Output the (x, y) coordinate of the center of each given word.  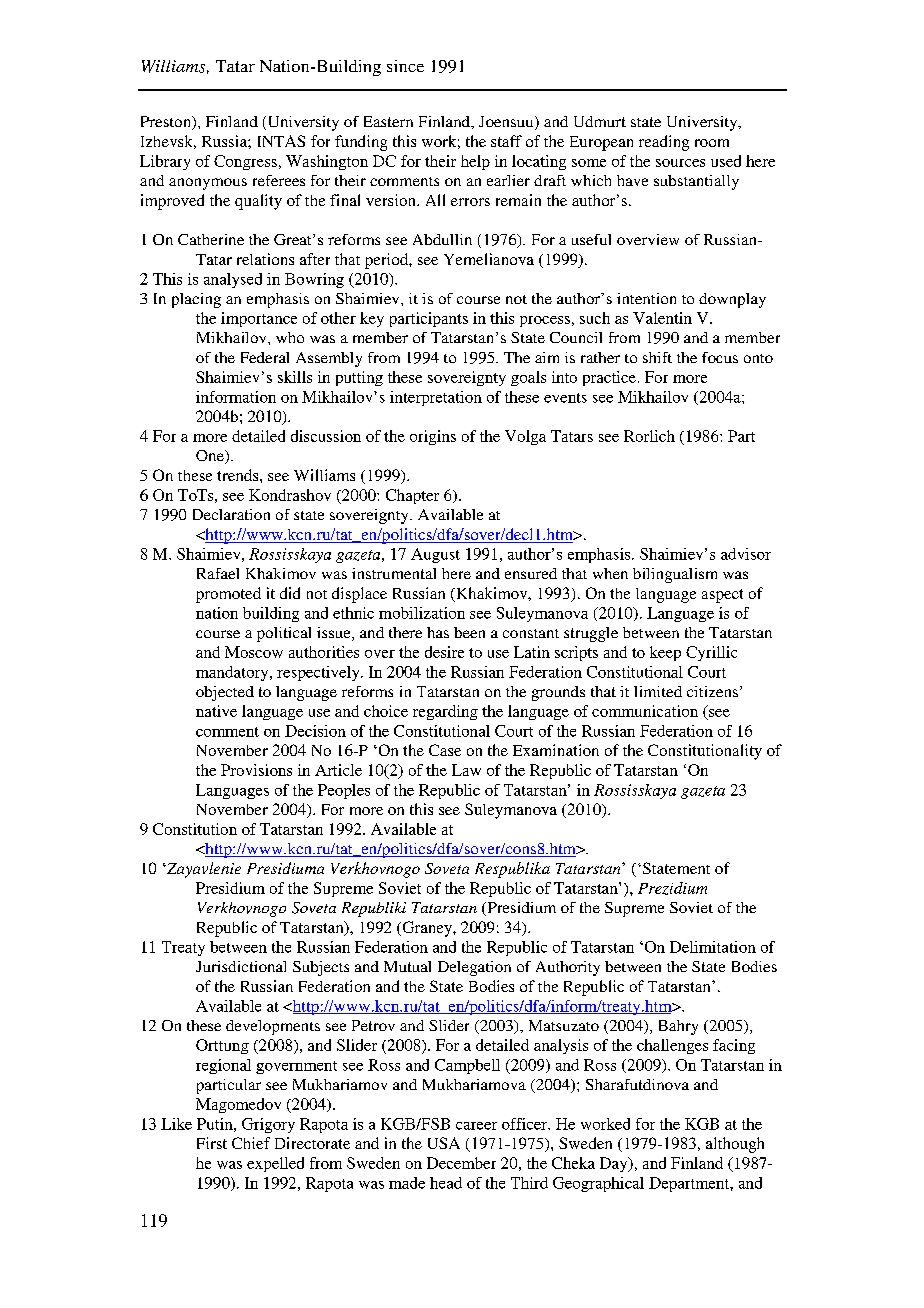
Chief (251, 1143)
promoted (228, 595)
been (469, 632)
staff (506, 141)
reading (664, 143)
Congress (245, 162)
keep (665, 653)
